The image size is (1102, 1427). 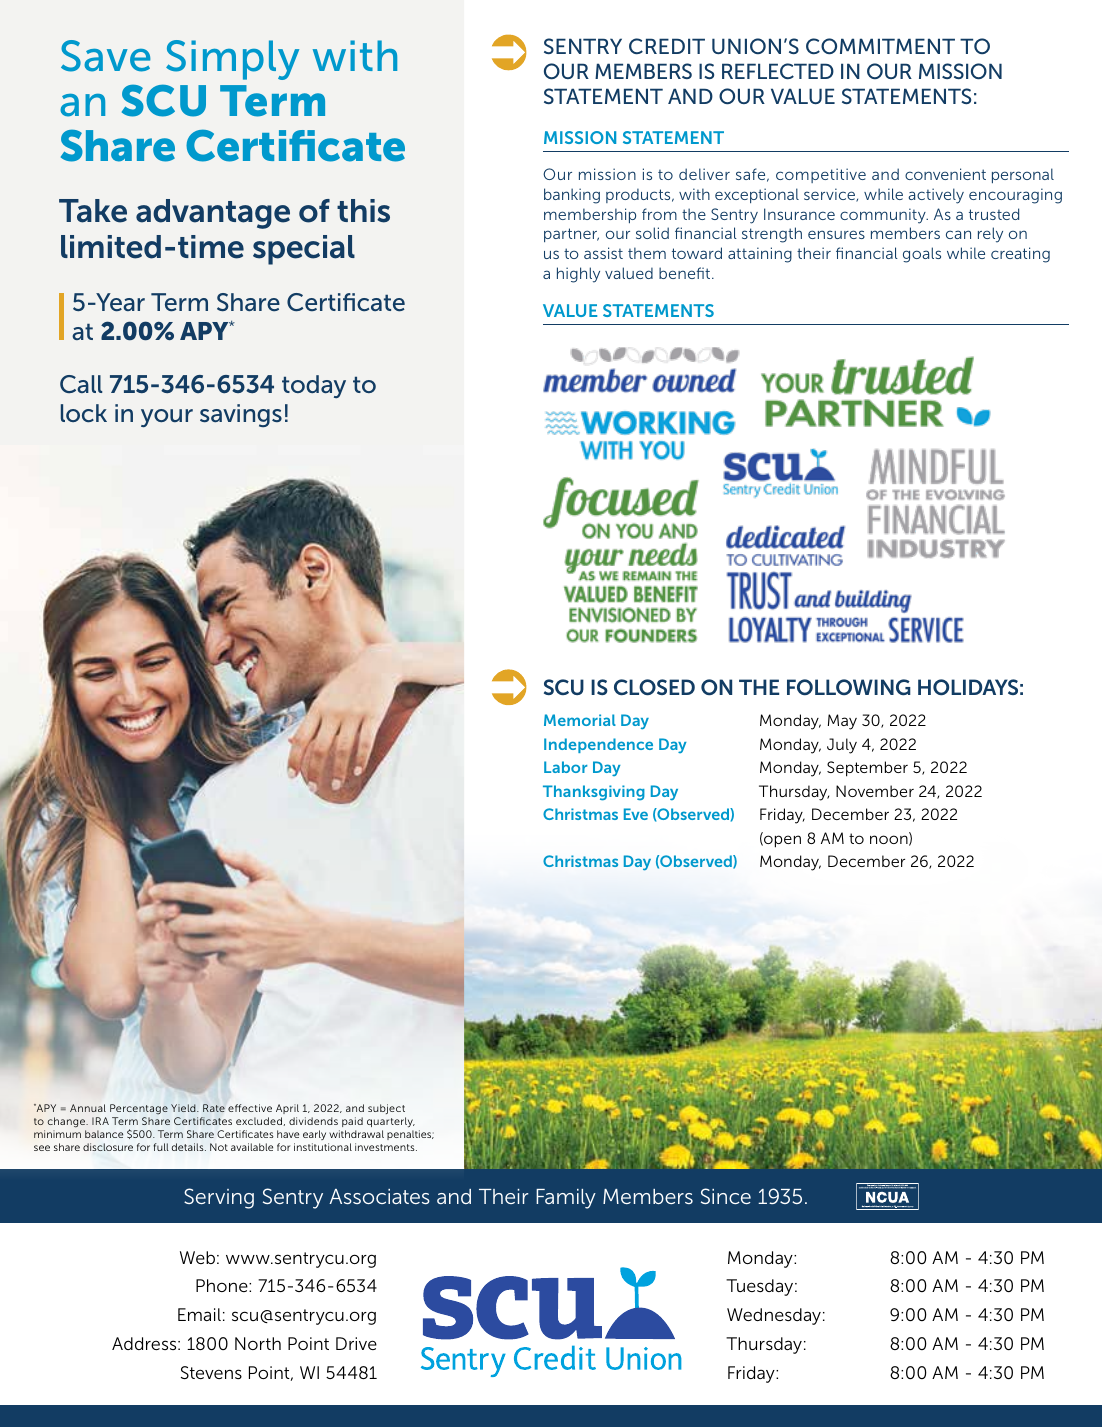 I want to click on COMMITMENT, so click(x=880, y=46).
